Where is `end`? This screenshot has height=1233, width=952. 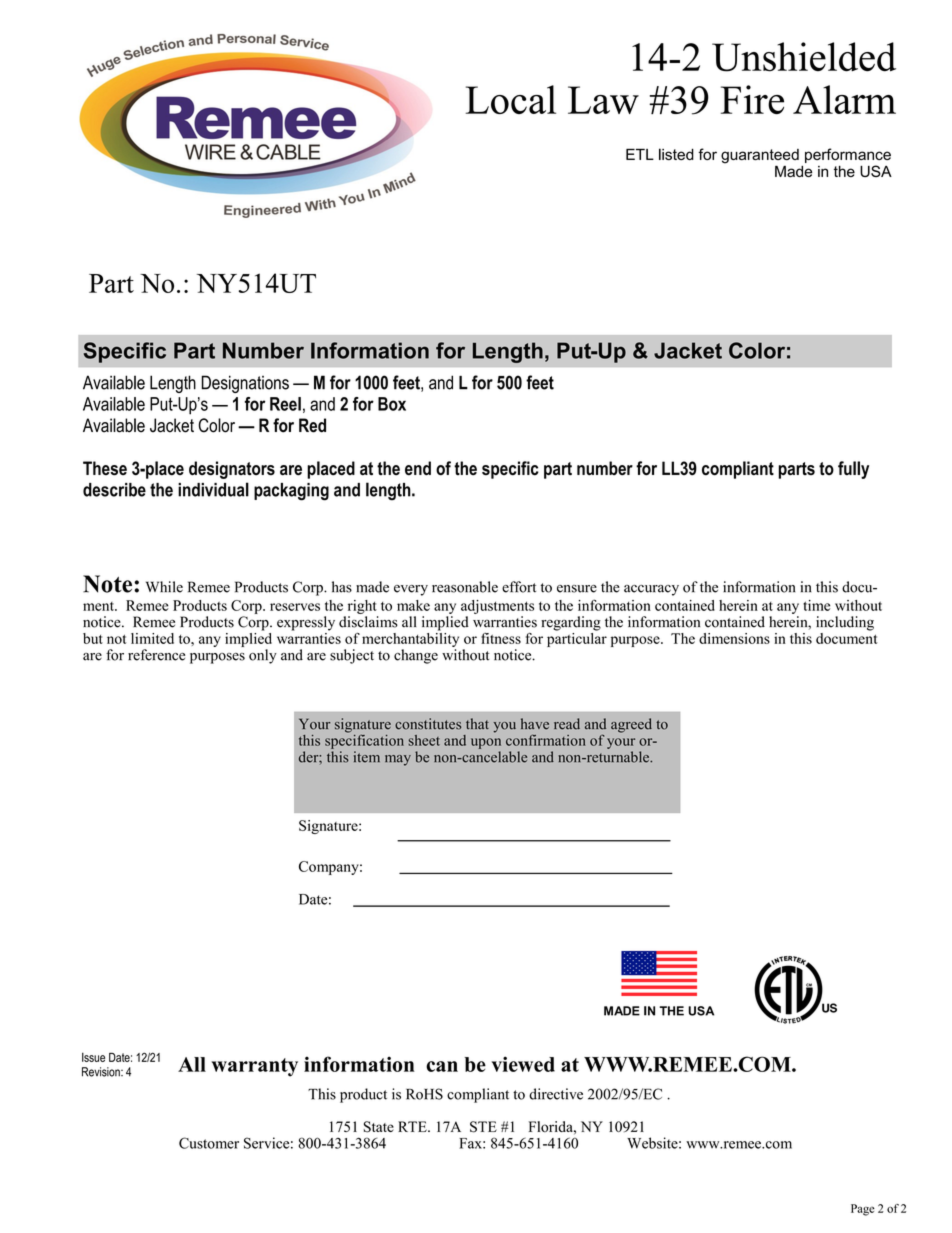
end is located at coordinates (418, 468).
